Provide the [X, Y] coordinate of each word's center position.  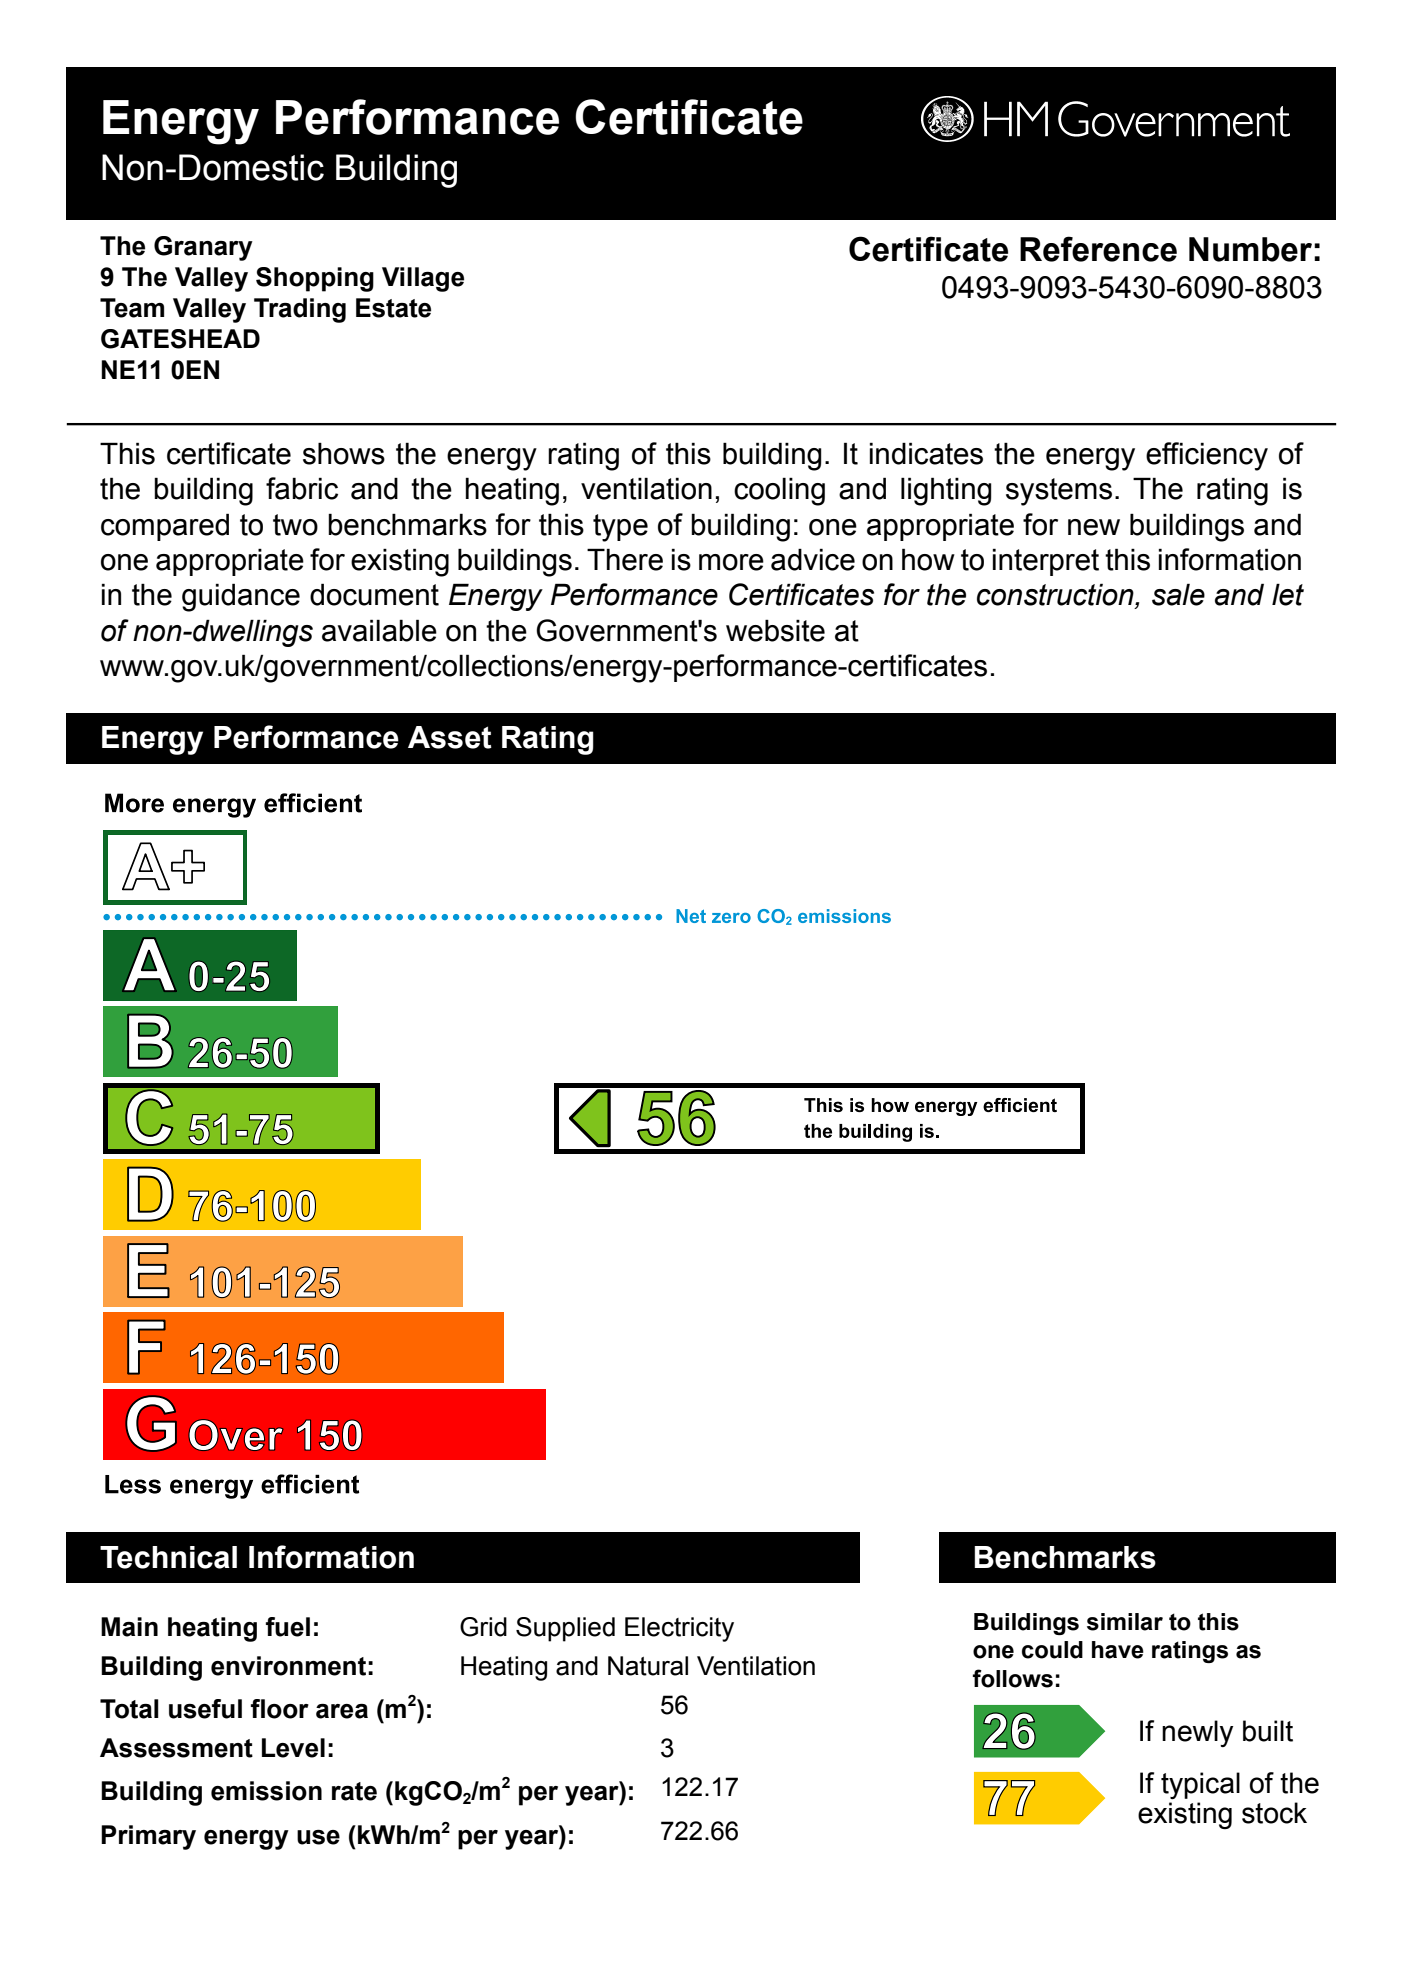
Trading [300, 310]
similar [1125, 1622]
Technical [168, 1557]
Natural [648, 1666]
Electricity [679, 1629]
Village [423, 279]
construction [1056, 595]
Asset [450, 737]
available [379, 630]
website [775, 630]
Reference [1098, 249]
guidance [241, 597]
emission [266, 1791]
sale [1178, 594]
